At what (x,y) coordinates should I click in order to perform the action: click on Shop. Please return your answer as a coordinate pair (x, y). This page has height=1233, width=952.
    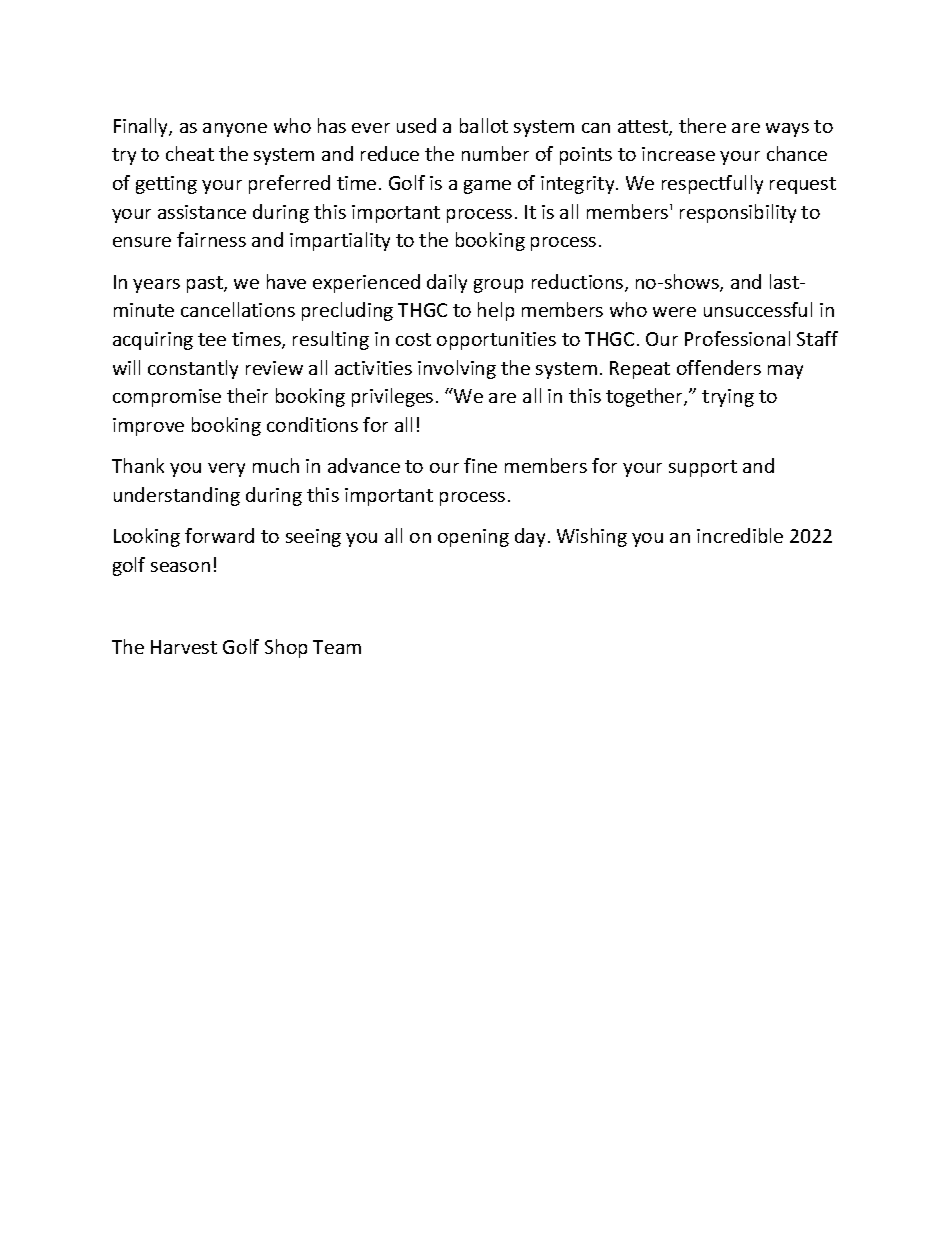
    Looking at the image, I should click on (286, 648).
